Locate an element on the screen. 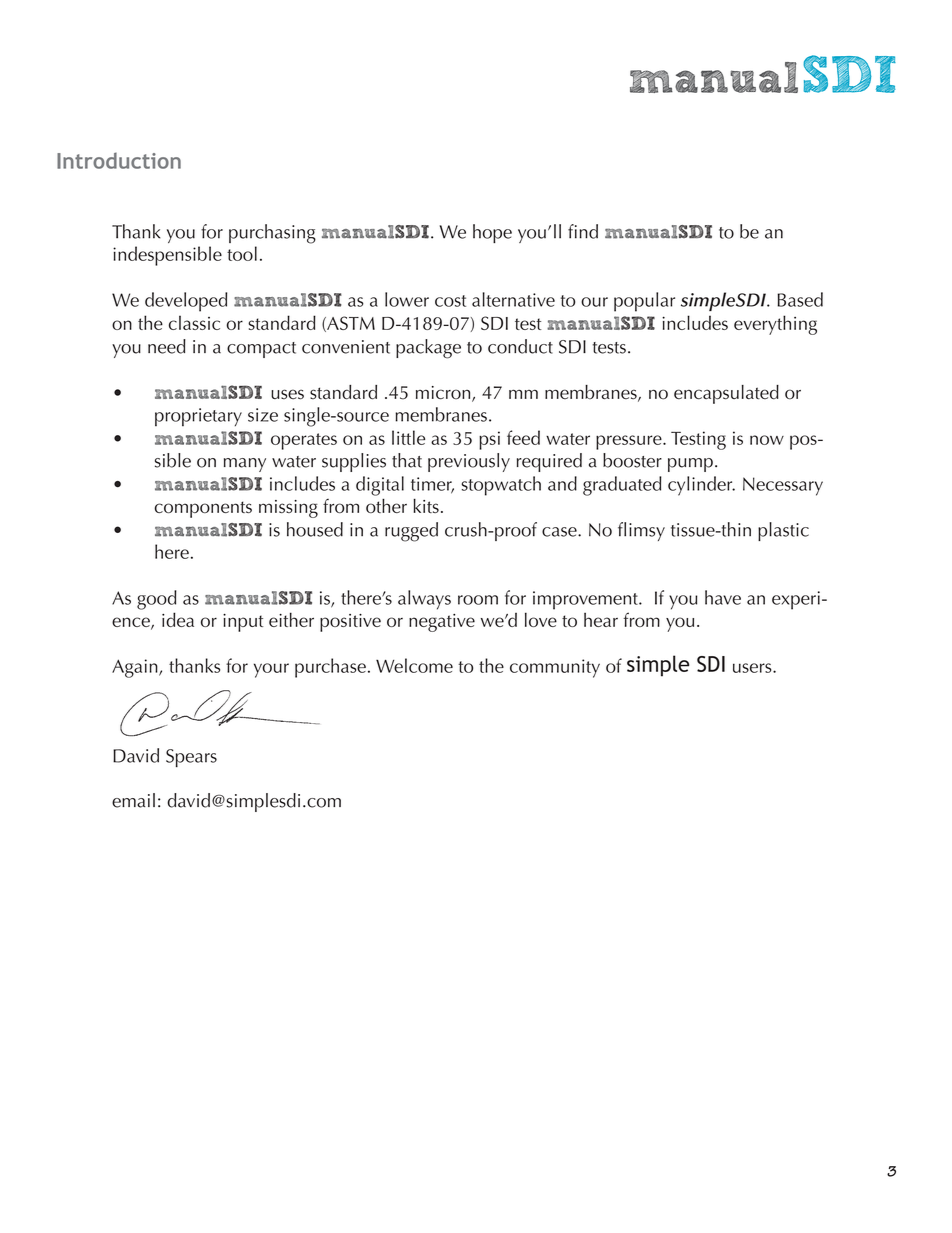 This screenshot has width=952, height=1233. find is located at coordinates (583, 231).
